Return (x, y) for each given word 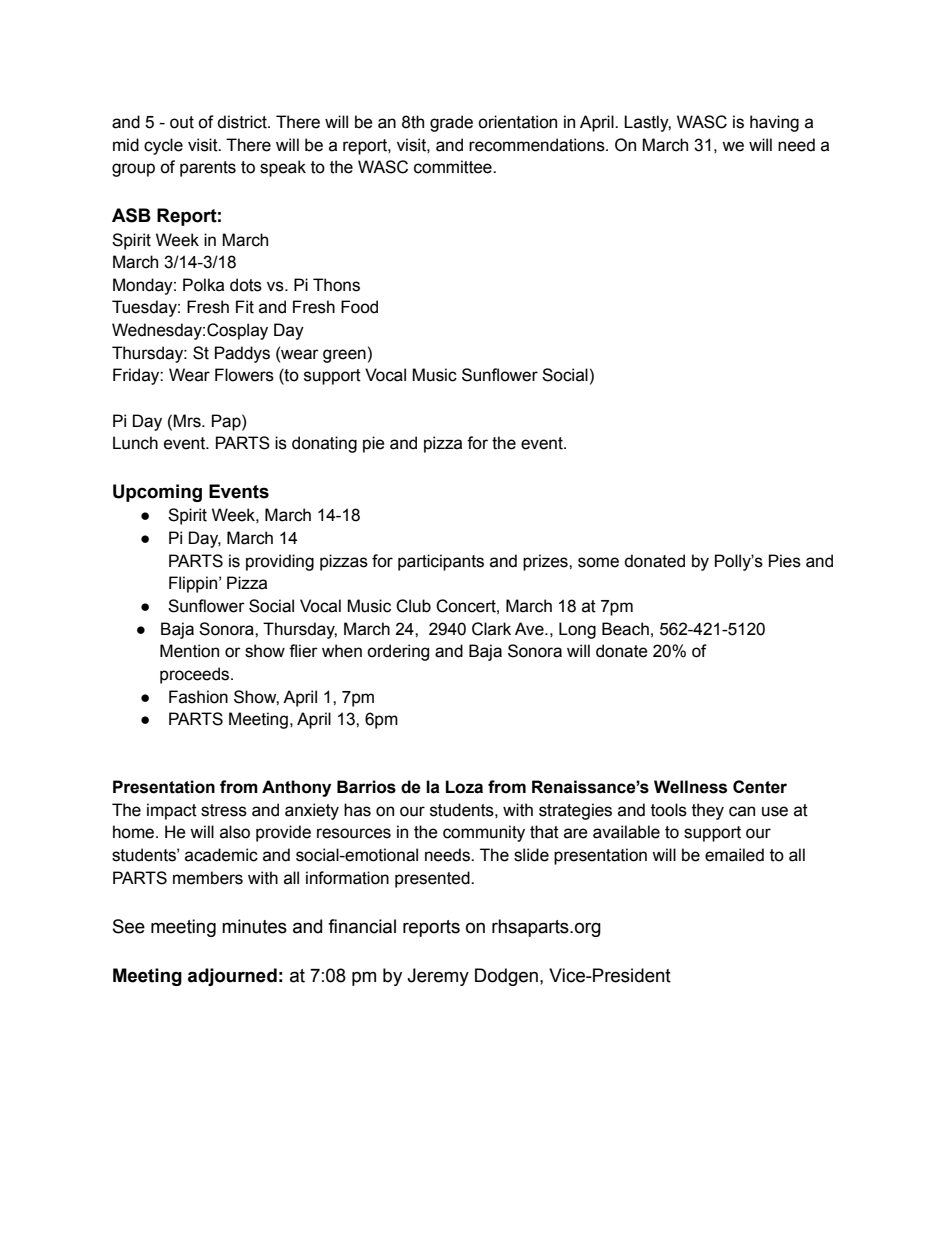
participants (441, 562)
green (344, 356)
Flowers (244, 375)
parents (208, 169)
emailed (734, 855)
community (484, 833)
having (774, 123)
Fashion (198, 697)
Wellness (690, 787)
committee (454, 167)
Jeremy (438, 977)
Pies (785, 561)
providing (280, 562)
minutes (254, 926)
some (598, 562)
